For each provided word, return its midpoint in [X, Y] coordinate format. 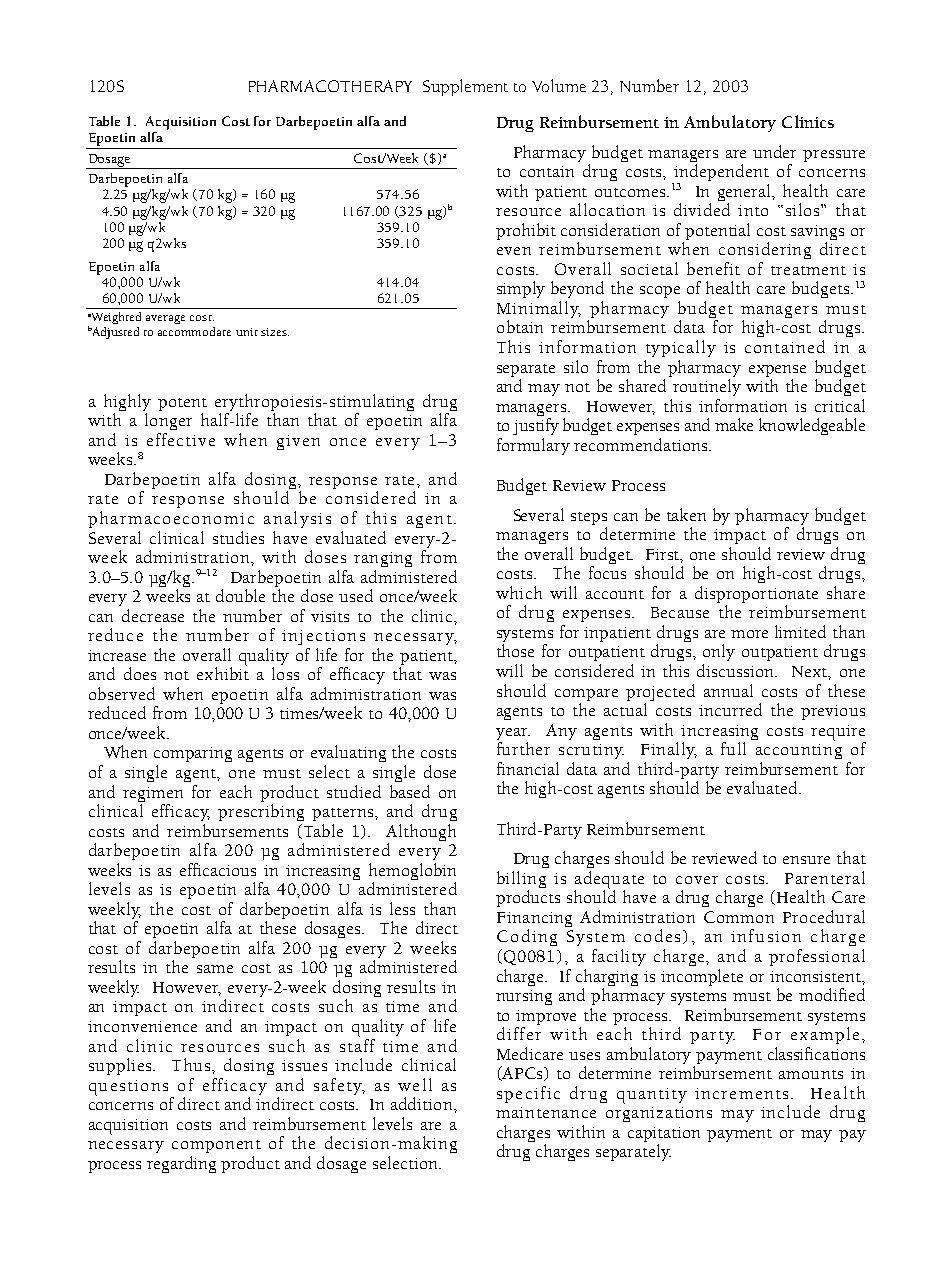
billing [521, 881]
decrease [153, 615]
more [749, 634]
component [216, 1146]
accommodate [194, 331]
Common [739, 917]
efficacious [218, 869]
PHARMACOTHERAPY [330, 86]
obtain [520, 326]
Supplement [465, 87]
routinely [707, 387]
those [515, 650]
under [774, 151]
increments [741, 1093]
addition [423, 1103]
